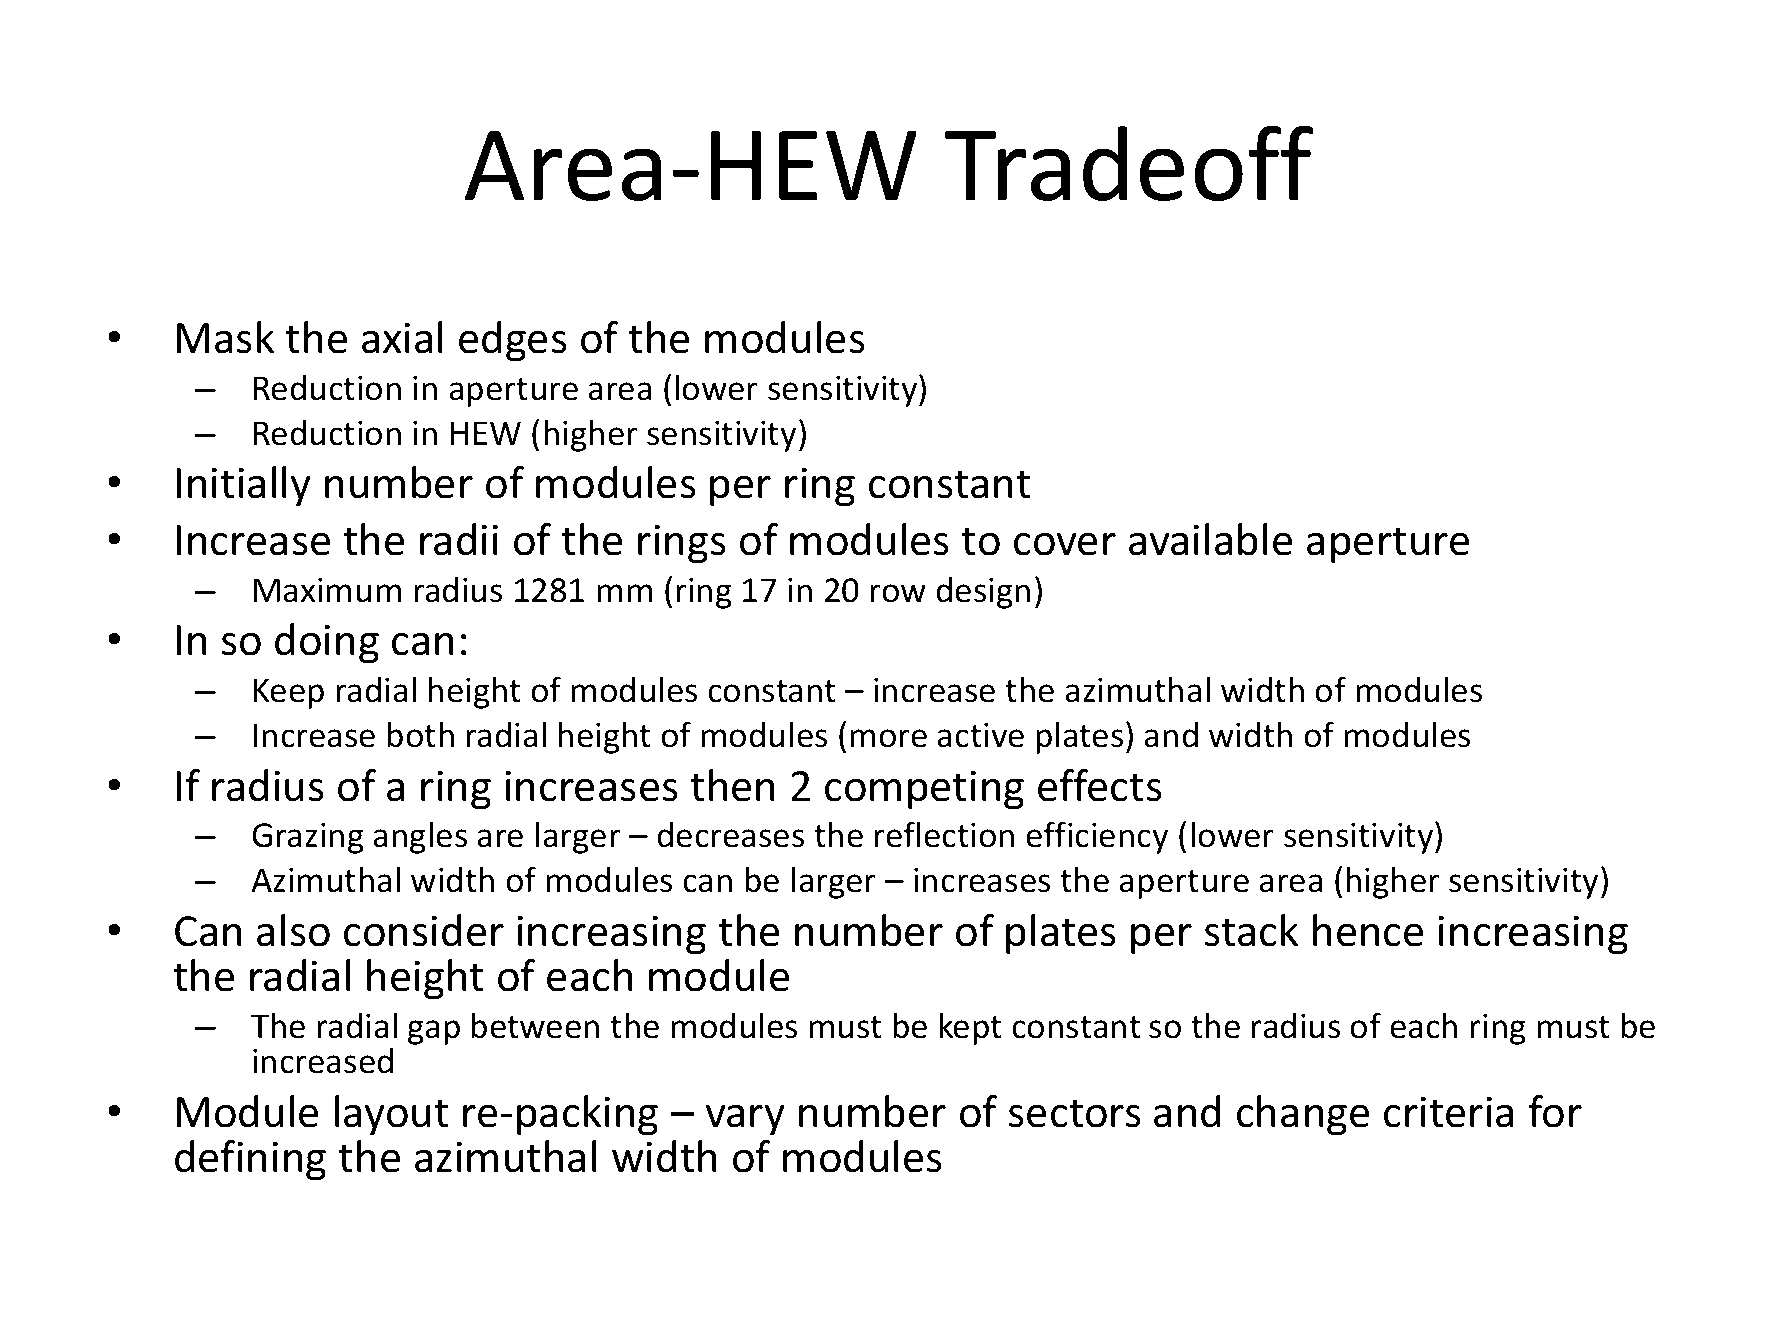 This screenshot has width=1777, height=1333. I want to click on radii, so click(459, 539).
